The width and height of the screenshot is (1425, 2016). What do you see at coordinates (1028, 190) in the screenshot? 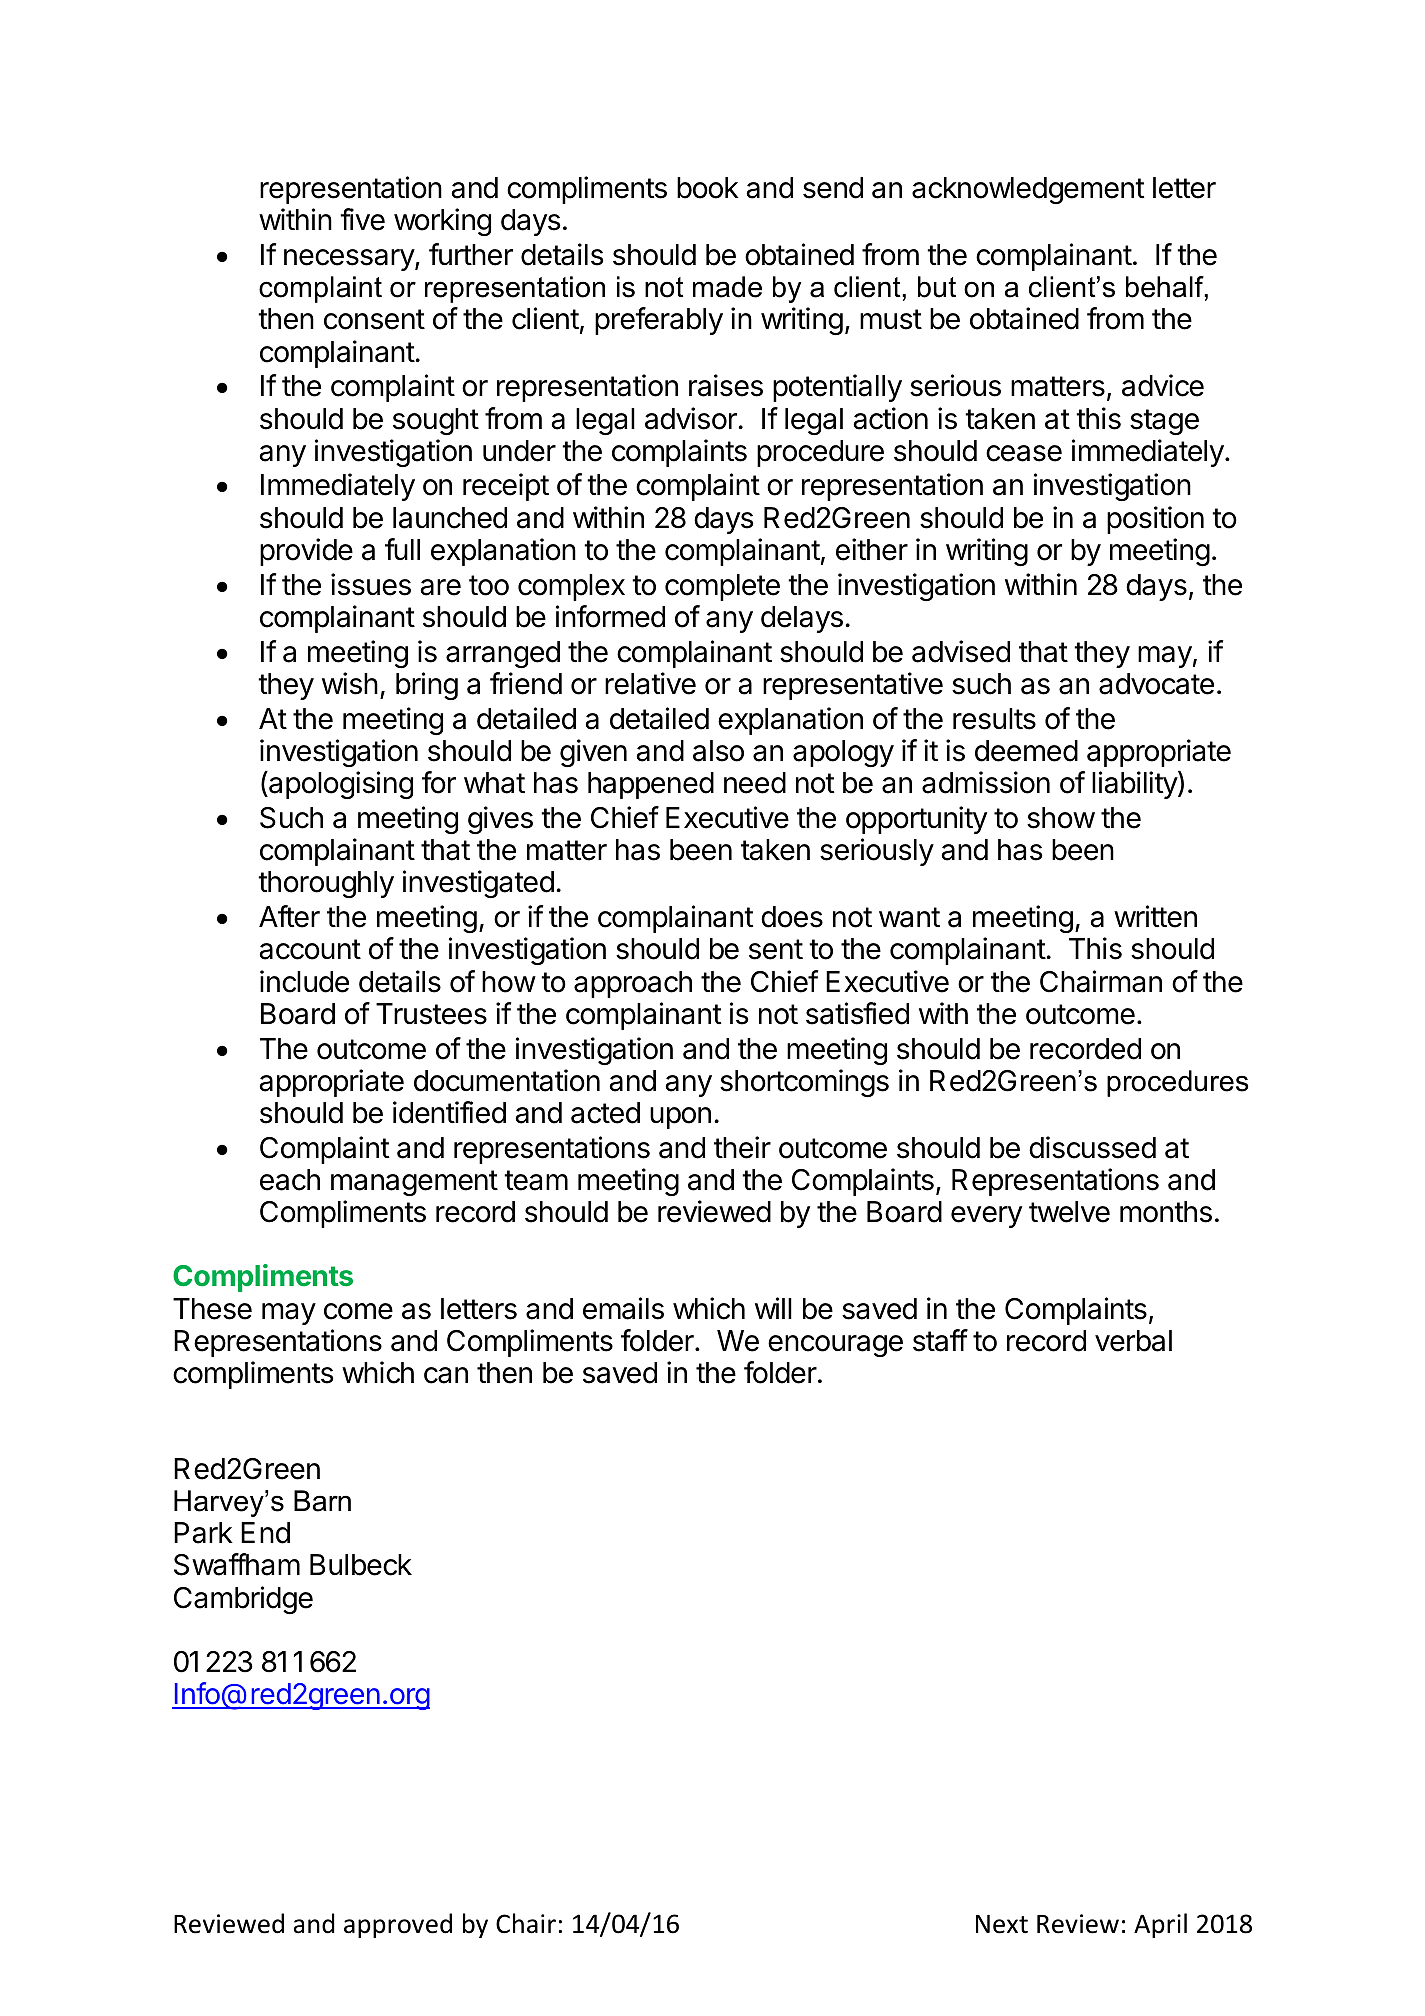
I see `acknowledgement` at bounding box center [1028, 190].
